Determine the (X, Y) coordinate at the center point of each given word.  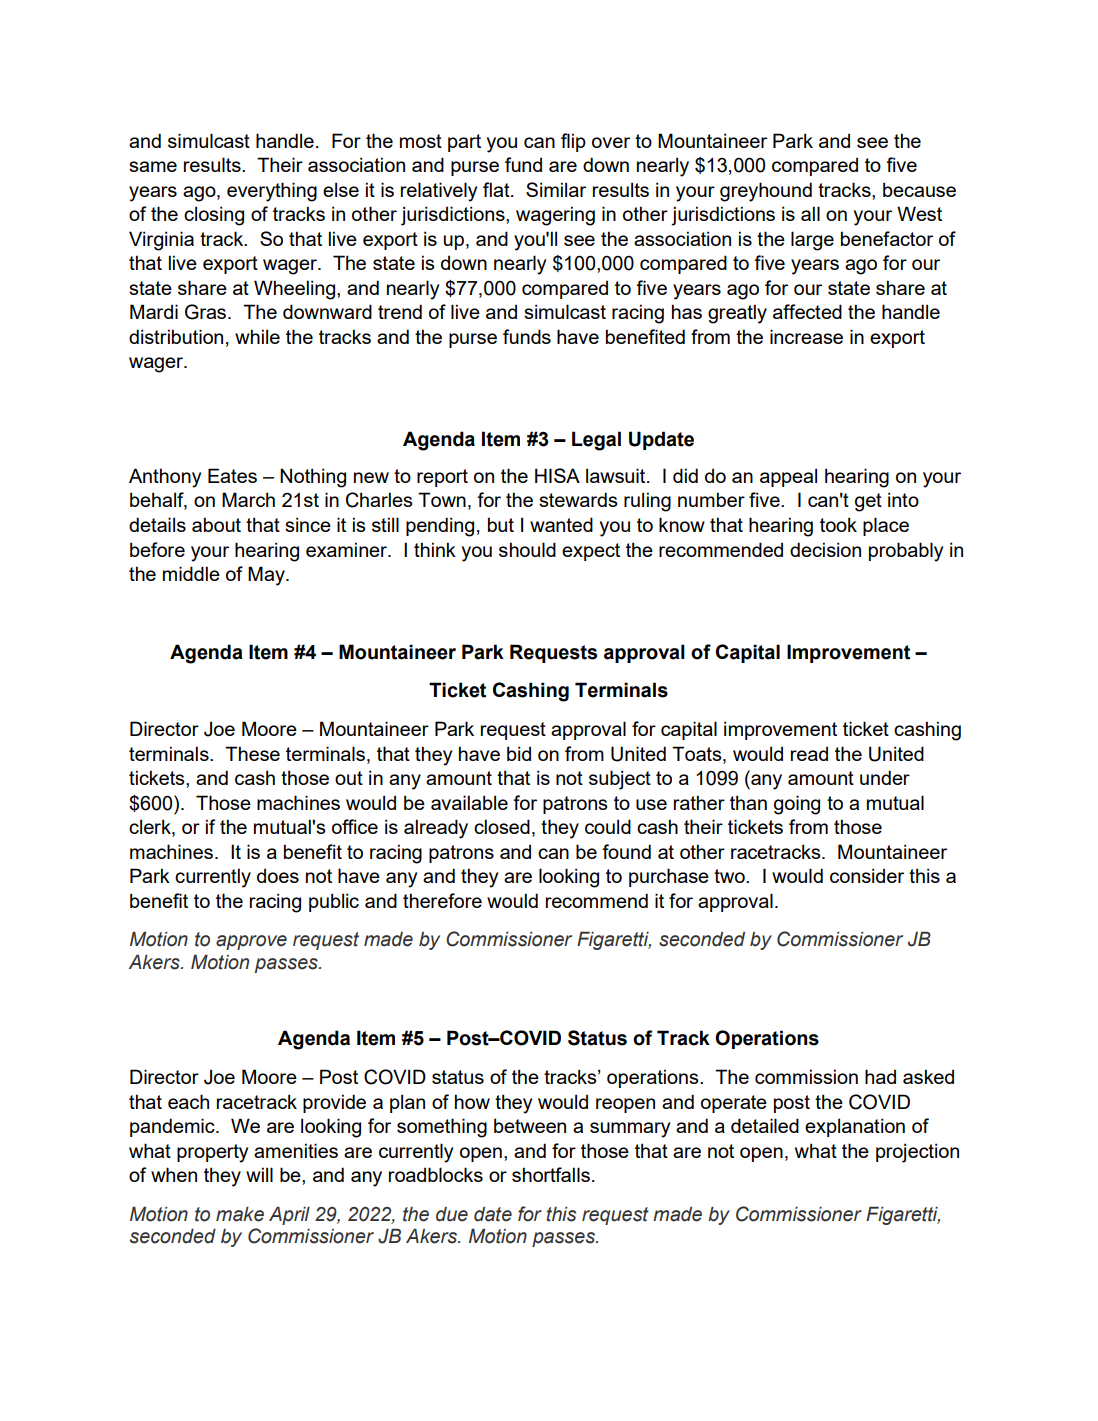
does (278, 875)
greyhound (766, 192)
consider (867, 875)
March (248, 499)
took (838, 524)
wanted (561, 524)
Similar (556, 189)
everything (272, 192)
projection (917, 1153)
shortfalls (551, 1174)
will (259, 1174)
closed (502, 826)
